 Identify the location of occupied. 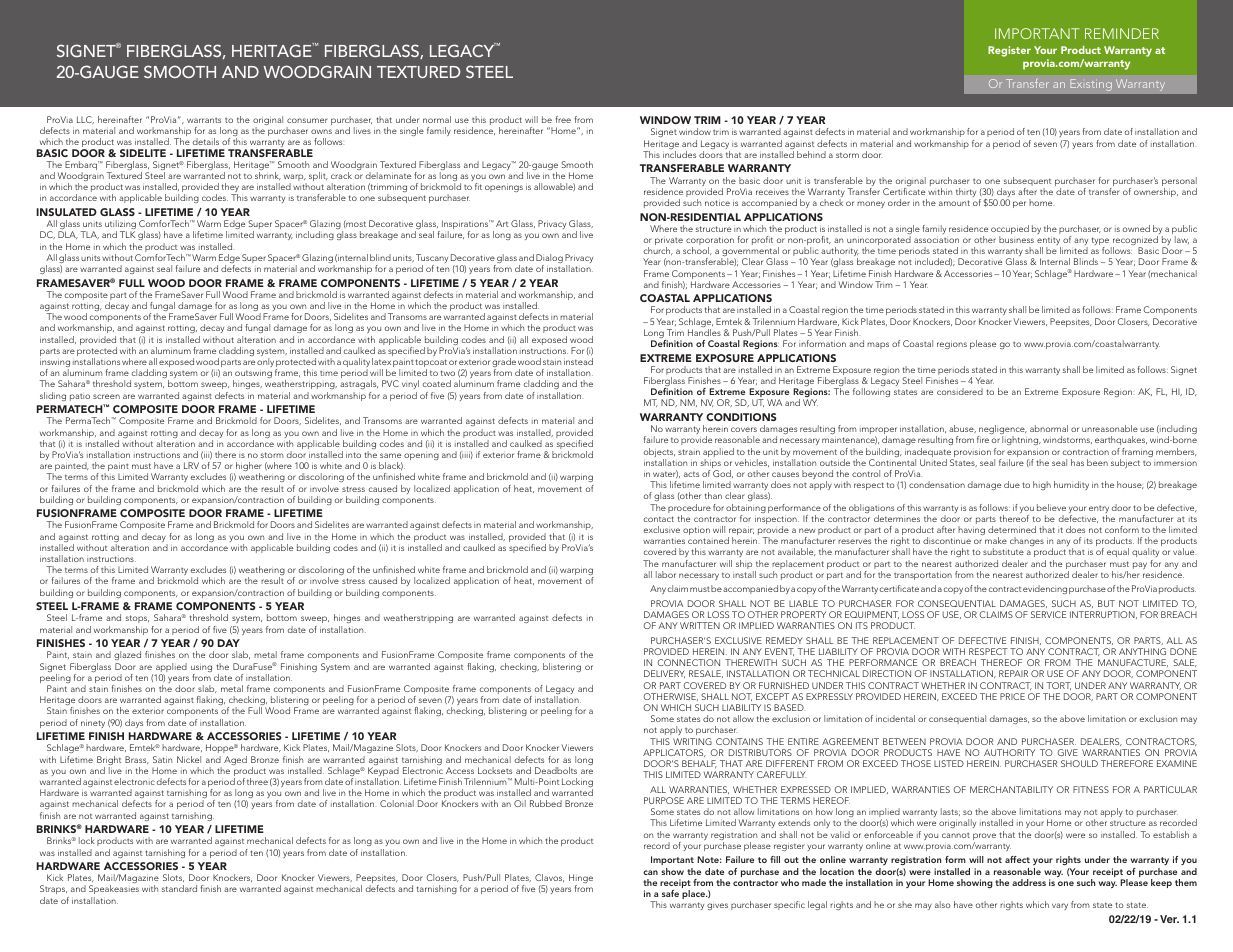
(1010, 231).
